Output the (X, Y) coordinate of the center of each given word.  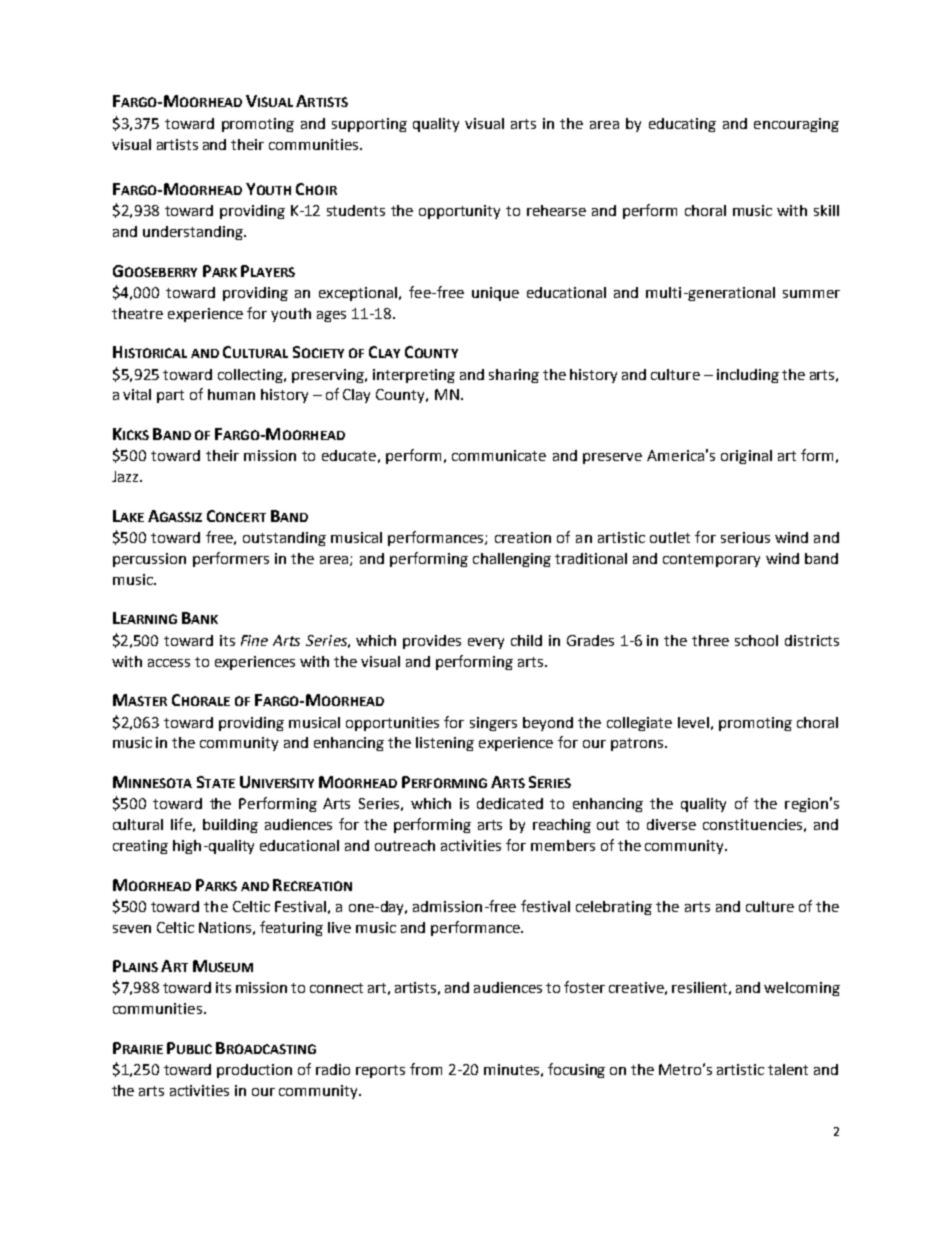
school (756, 640)
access (169, 663)
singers (493, 724)
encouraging (796, 125)
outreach (405, 845)
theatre (137, 313)
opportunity (459, 212)
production (254, 1071)
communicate (499, 455)
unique (495, 294)
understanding (194, 233)
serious (745, 537)
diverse (671, 824)
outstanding (284, 539)
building (230, 826)
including (748, 376)
